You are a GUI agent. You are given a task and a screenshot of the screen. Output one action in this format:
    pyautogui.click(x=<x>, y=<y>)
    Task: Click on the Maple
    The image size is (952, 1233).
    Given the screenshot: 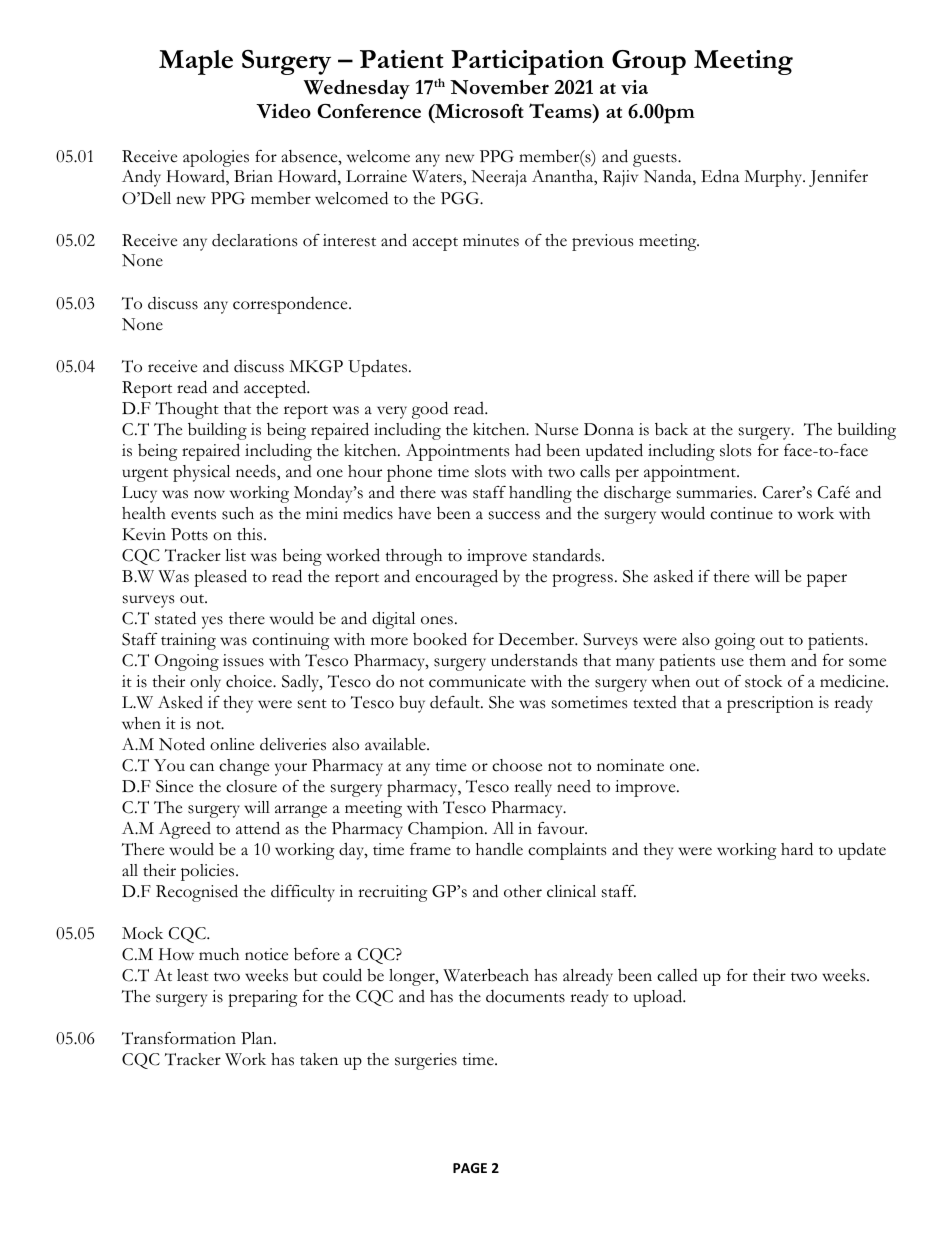 What is the action you would take?
    pyautogui.click(x=196, y=62)
